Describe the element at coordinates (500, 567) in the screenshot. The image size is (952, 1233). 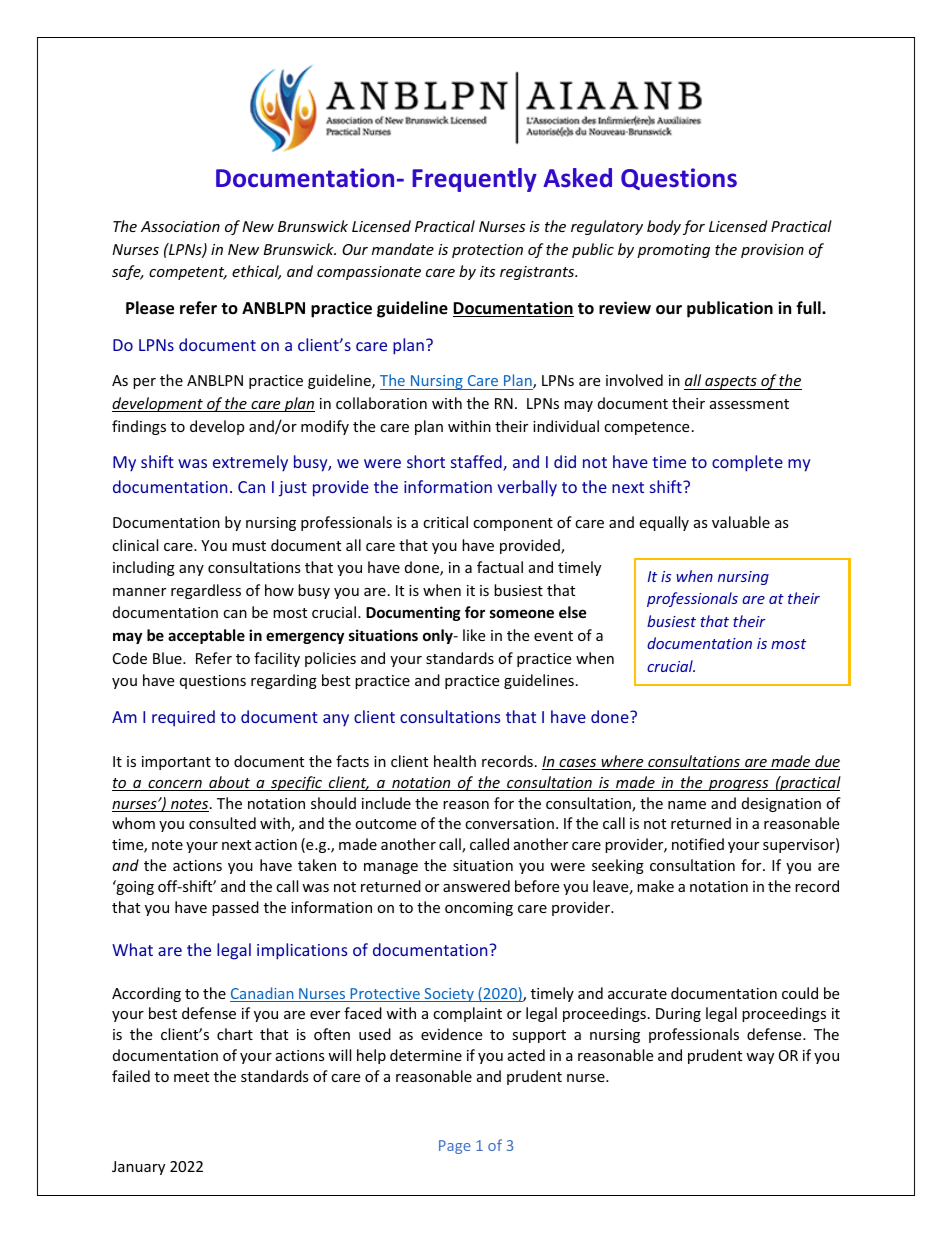
I see `factual` at that location.
